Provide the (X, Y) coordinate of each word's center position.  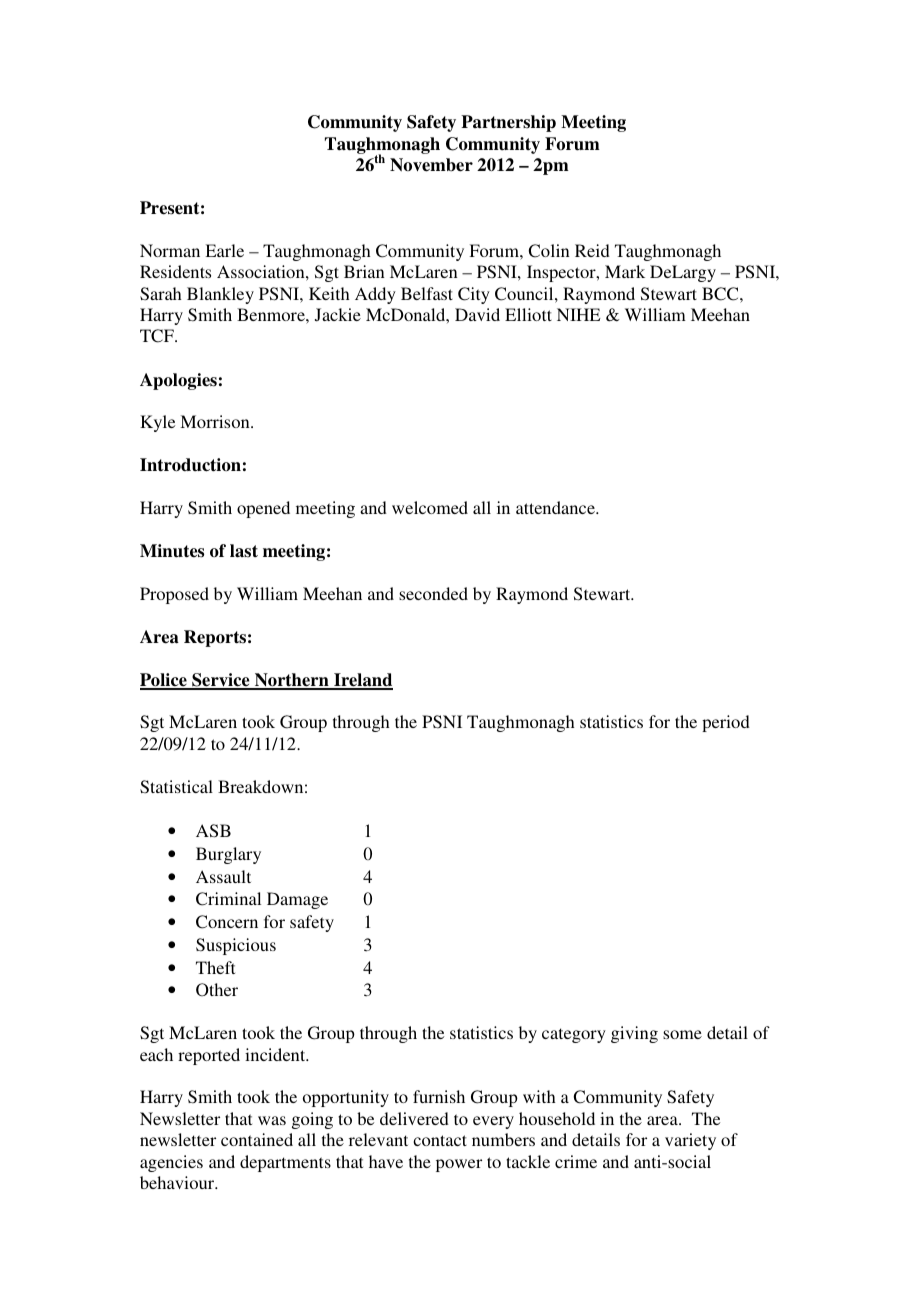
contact (440, 1140)
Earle (224, 250)
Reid (592, 250)
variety (690, 1141)
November (431, 165)
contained (257, 1139)
